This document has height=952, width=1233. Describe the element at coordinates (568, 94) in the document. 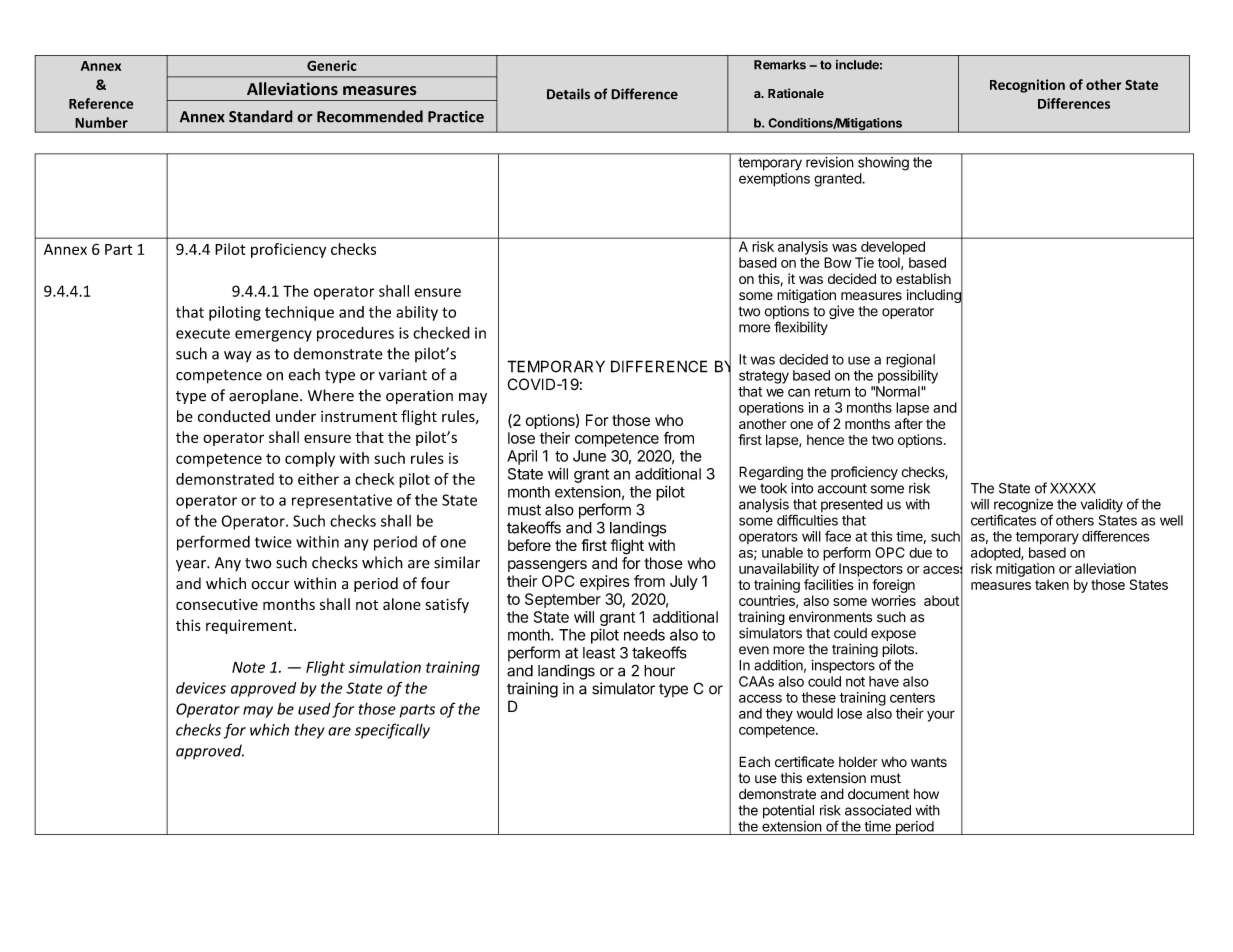

I see `Details` at that location.
